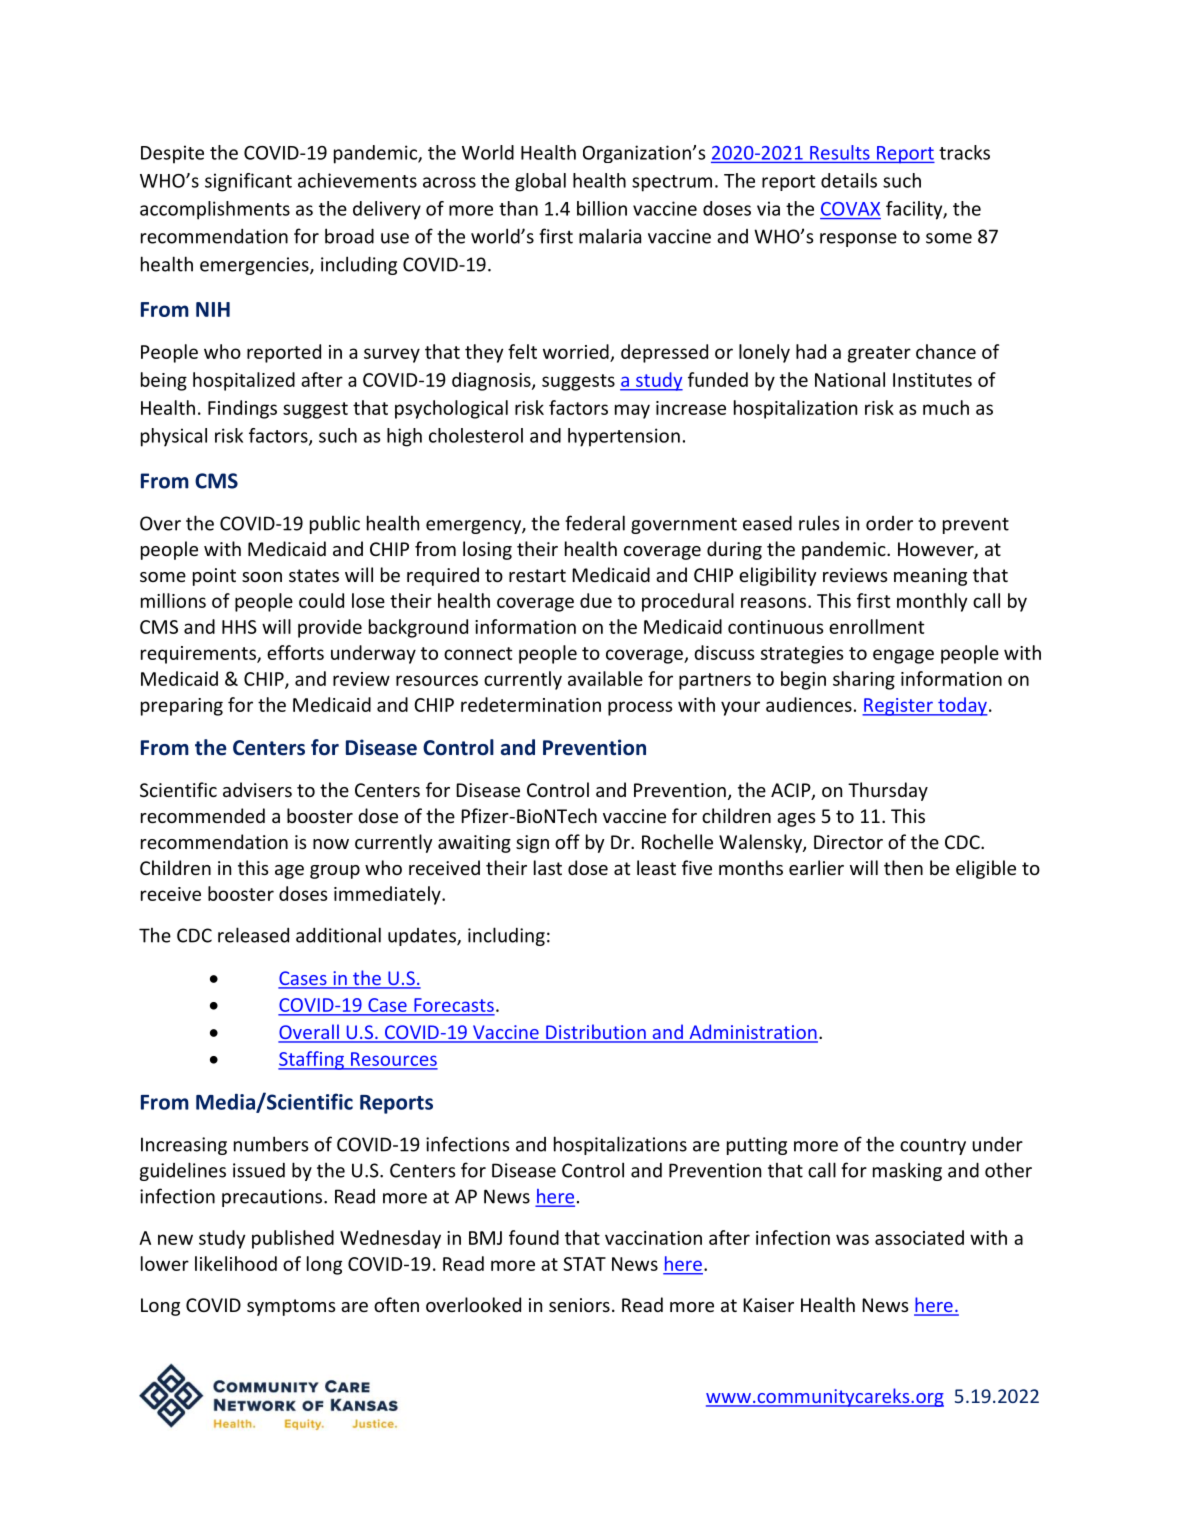  What do you see at coordinates (640, 708) in the screenshot?
I see `process` at bounding box center [640, 708].
